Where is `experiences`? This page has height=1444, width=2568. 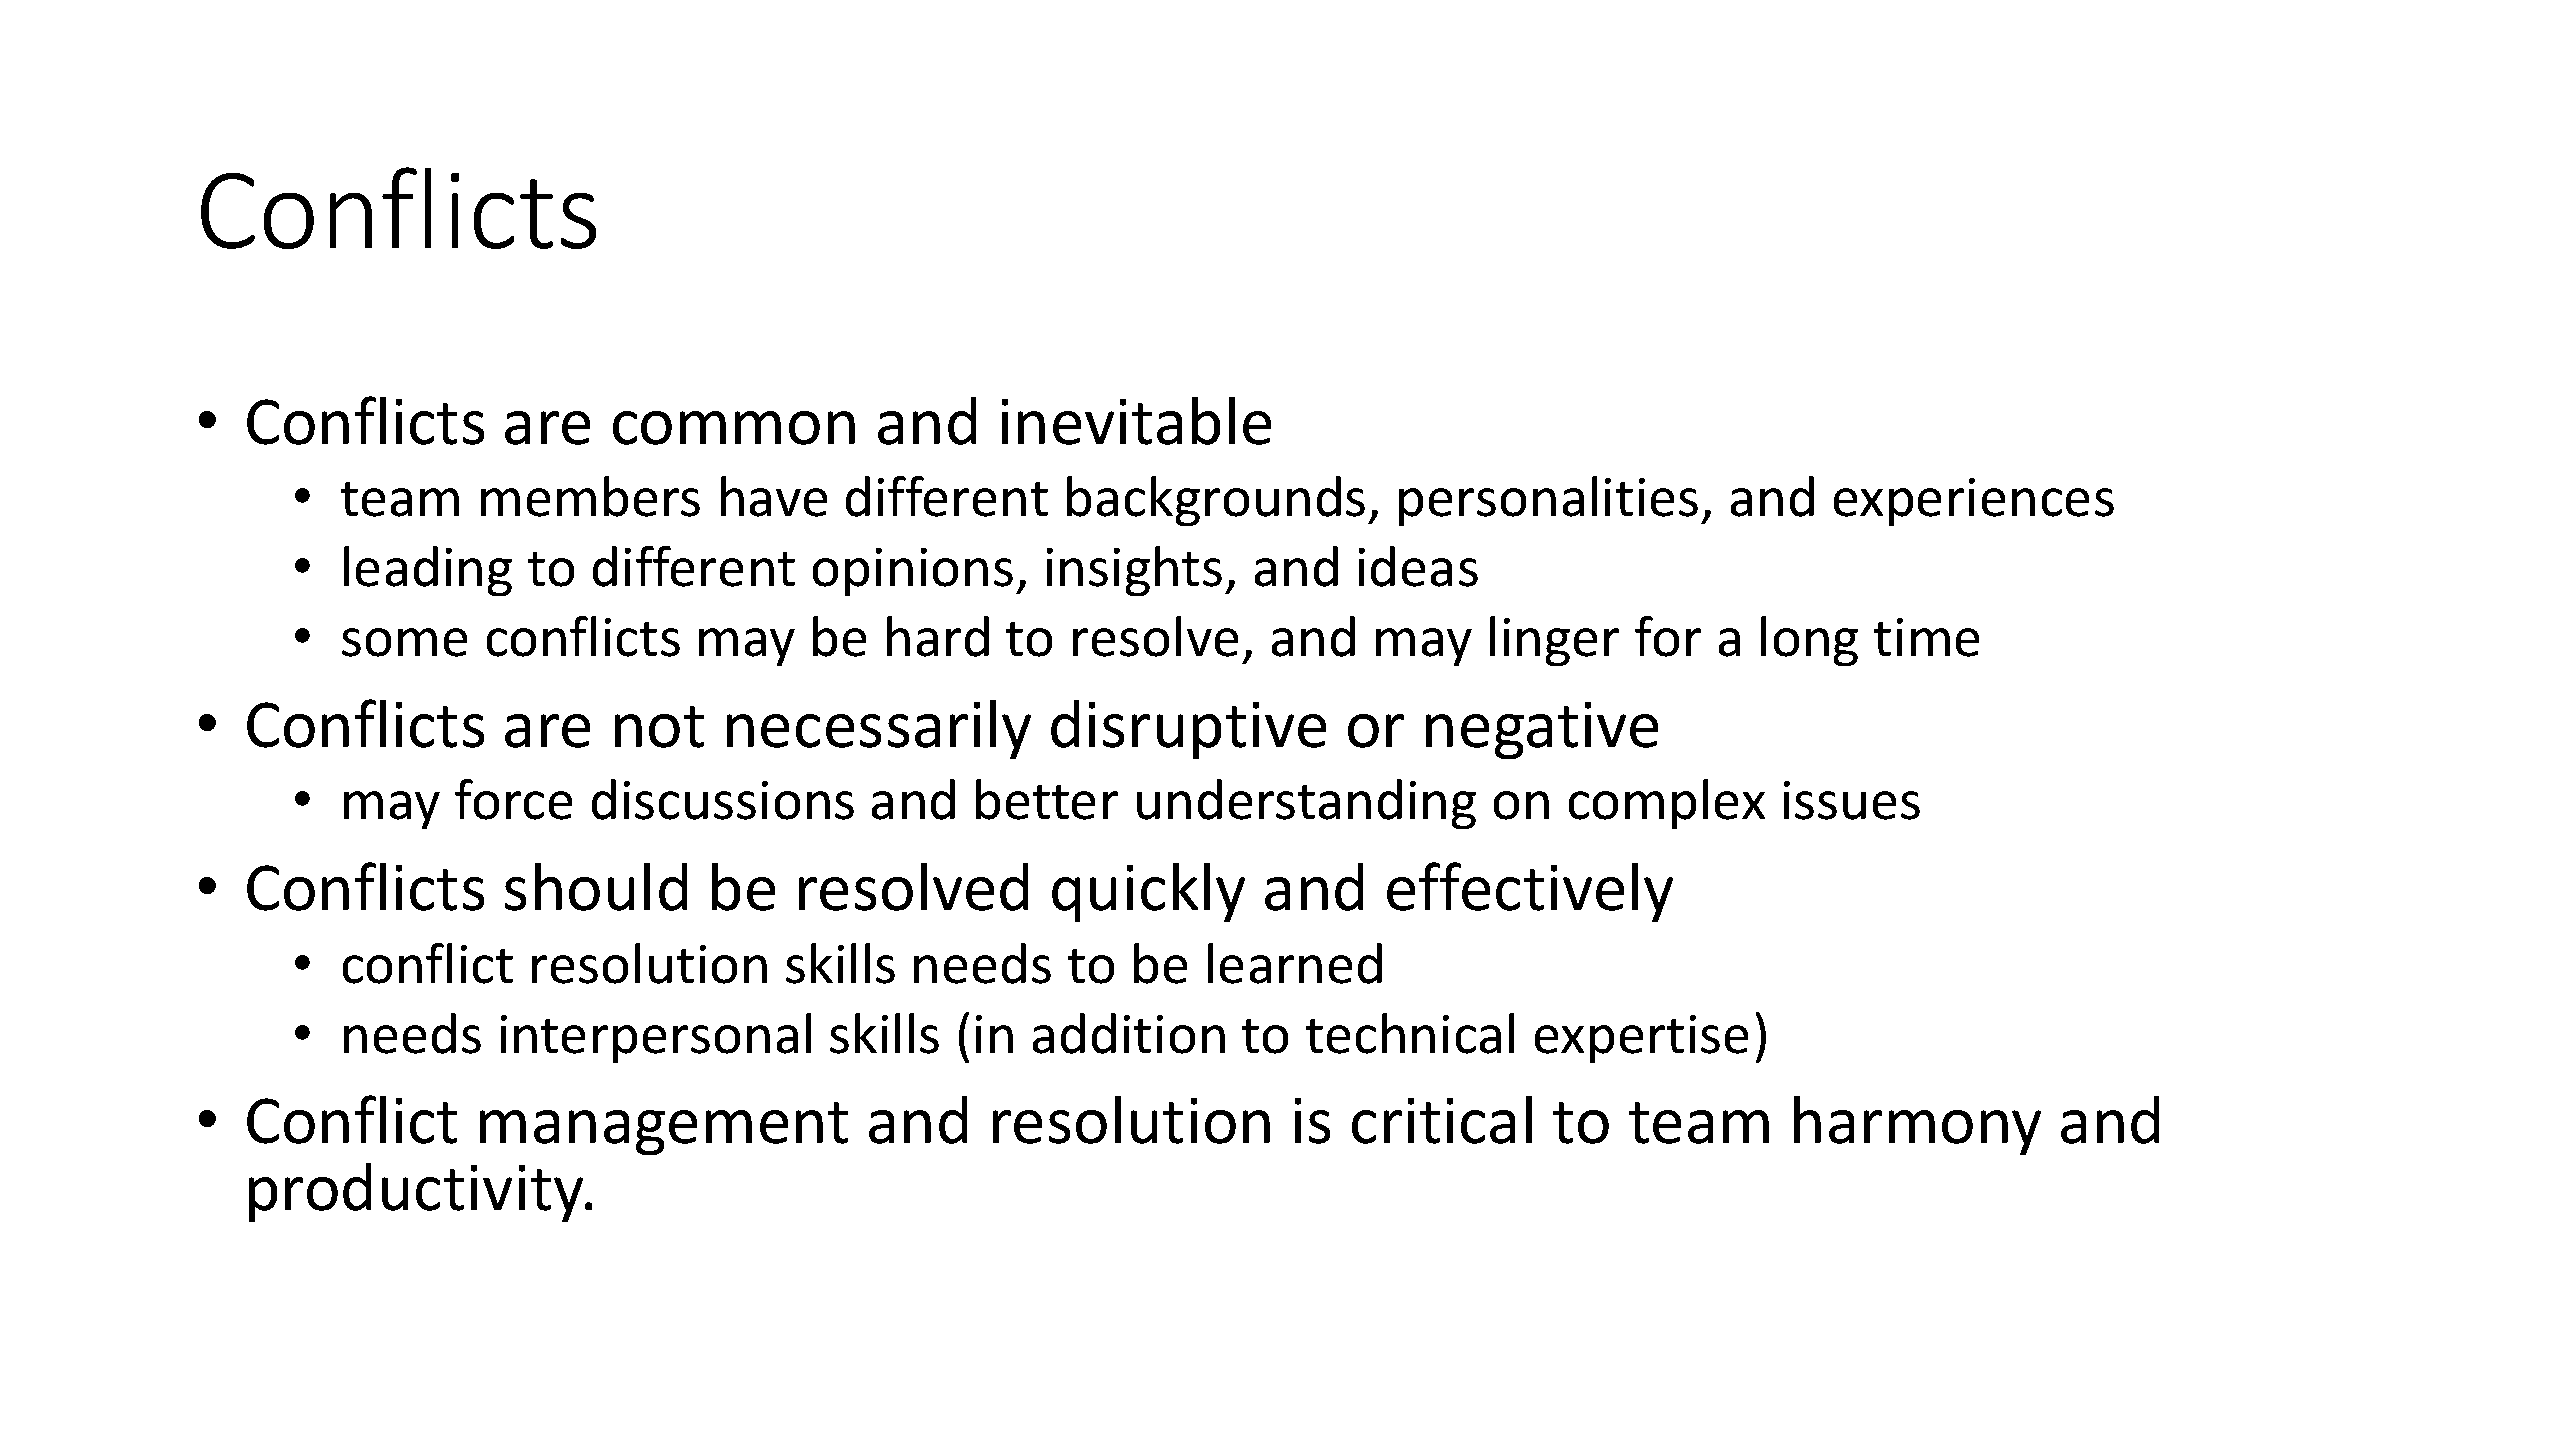 experiences is located at coordinates (1974, 502).
